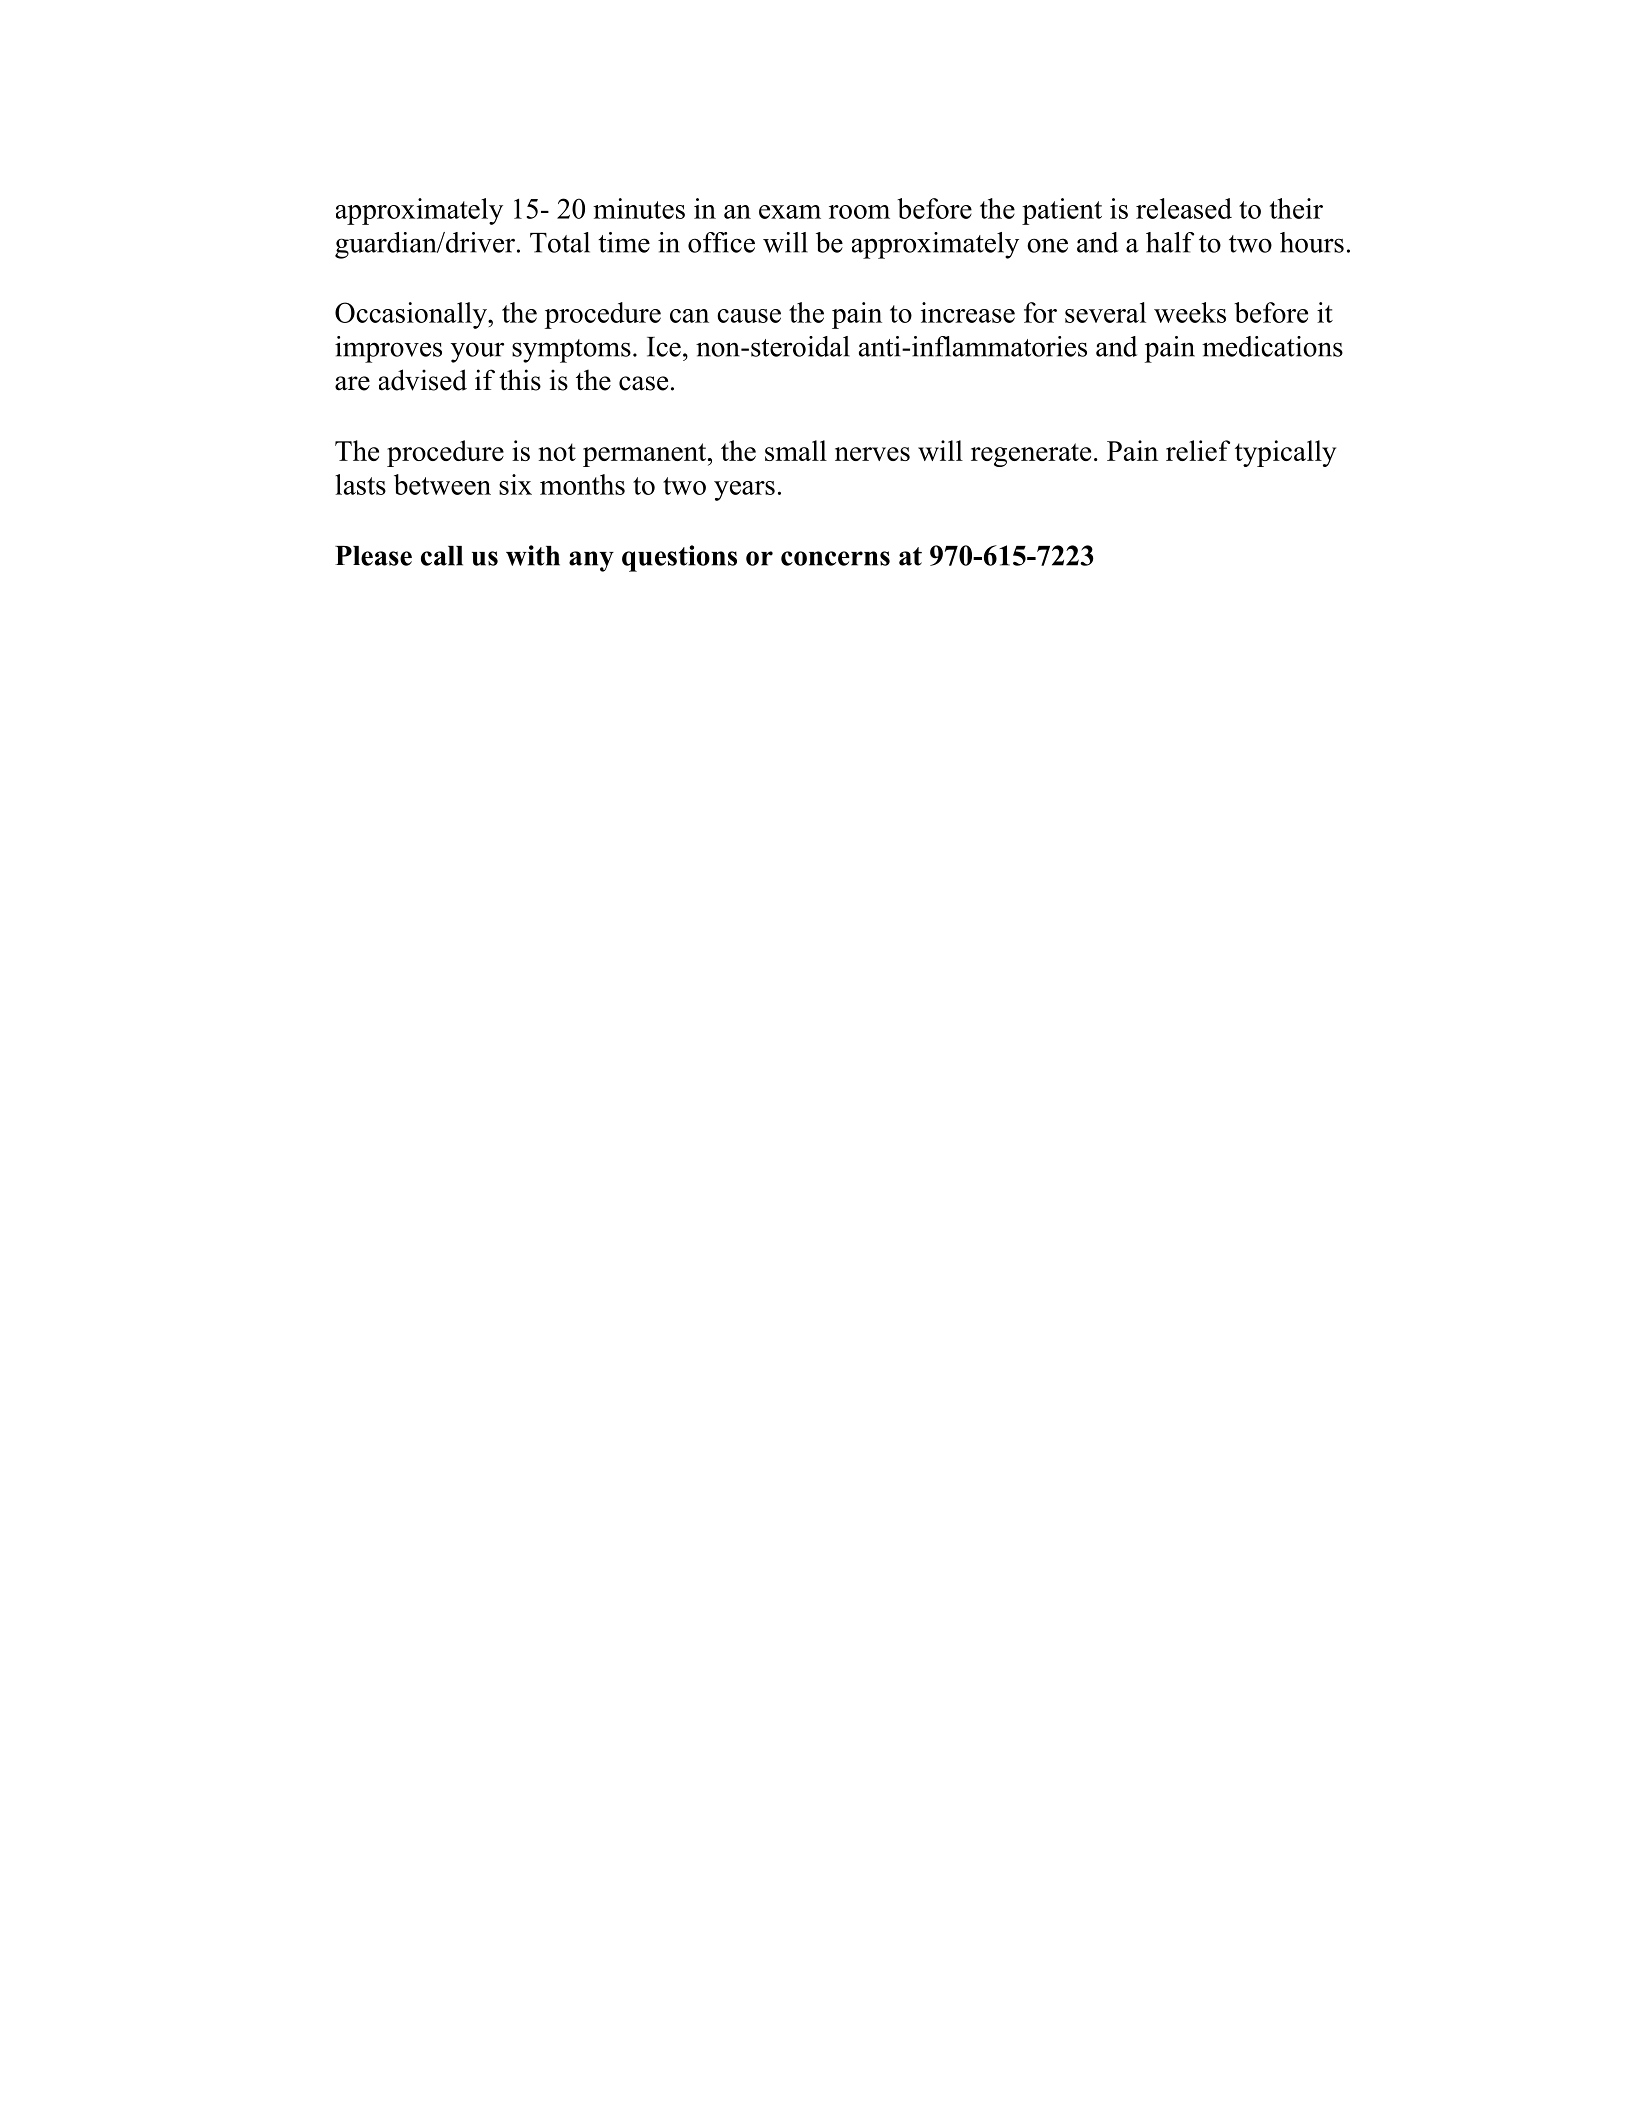 Image resolution: width=1625 pixels, height=2103 pixels. I want to click on nerves, so click(872, 454).
